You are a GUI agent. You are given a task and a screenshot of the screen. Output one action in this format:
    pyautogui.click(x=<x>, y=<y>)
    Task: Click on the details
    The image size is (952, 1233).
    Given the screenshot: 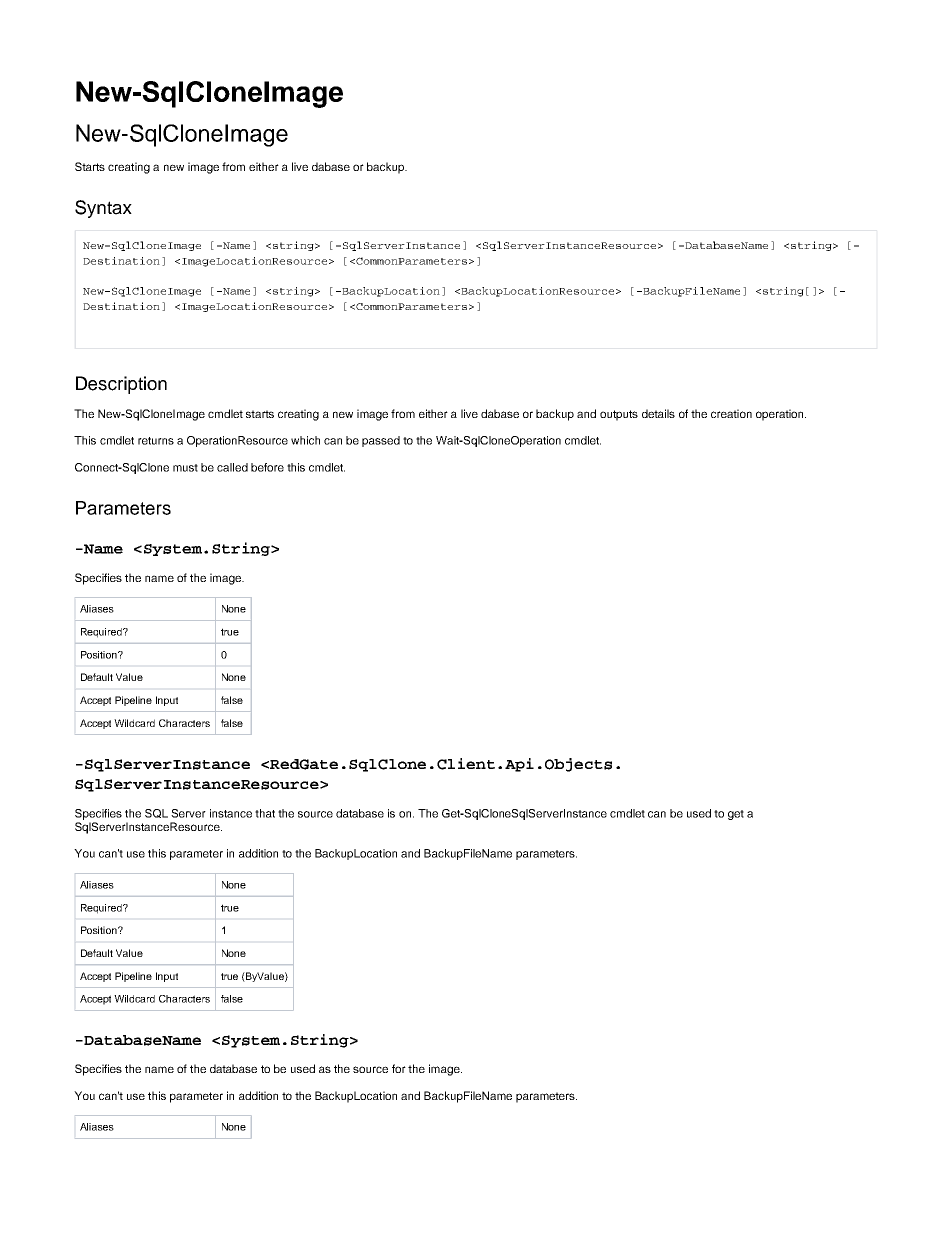 What is the action you would take?
    pyautogui.click(x=658, y=413)
